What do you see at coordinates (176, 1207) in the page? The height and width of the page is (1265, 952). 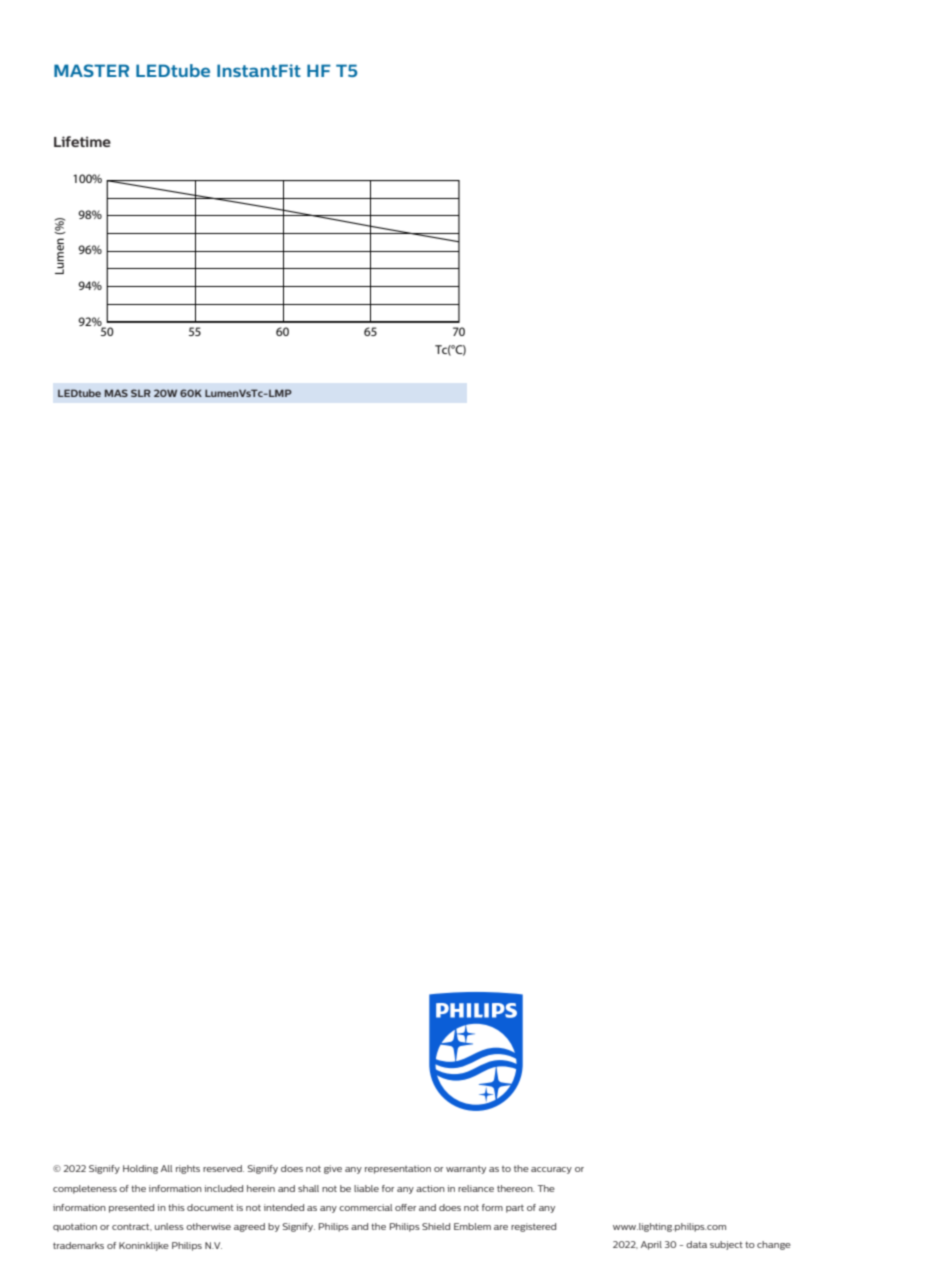 I see `this` at bounding box center [176, 1207].
